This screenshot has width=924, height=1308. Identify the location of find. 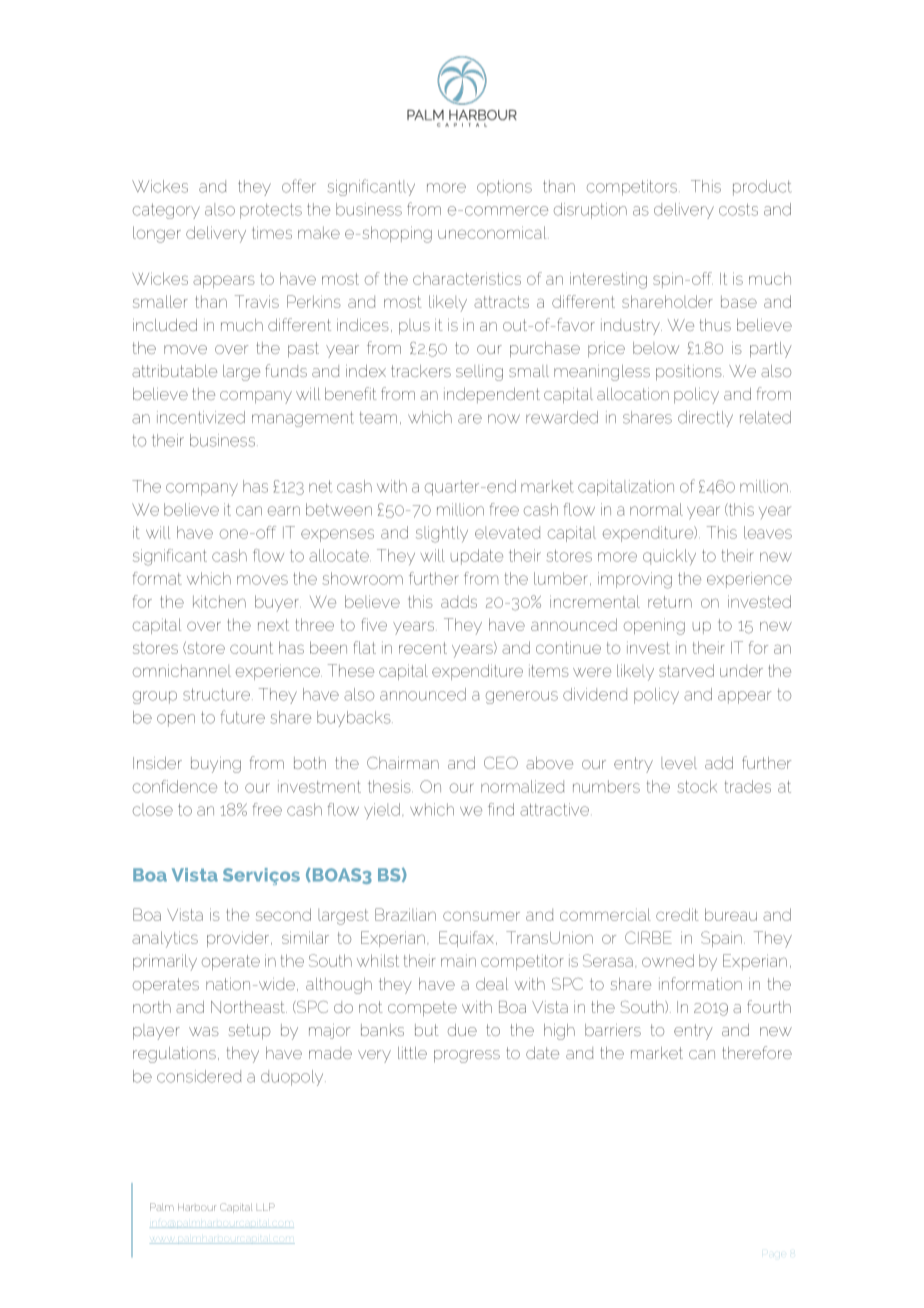
(501, 809).
